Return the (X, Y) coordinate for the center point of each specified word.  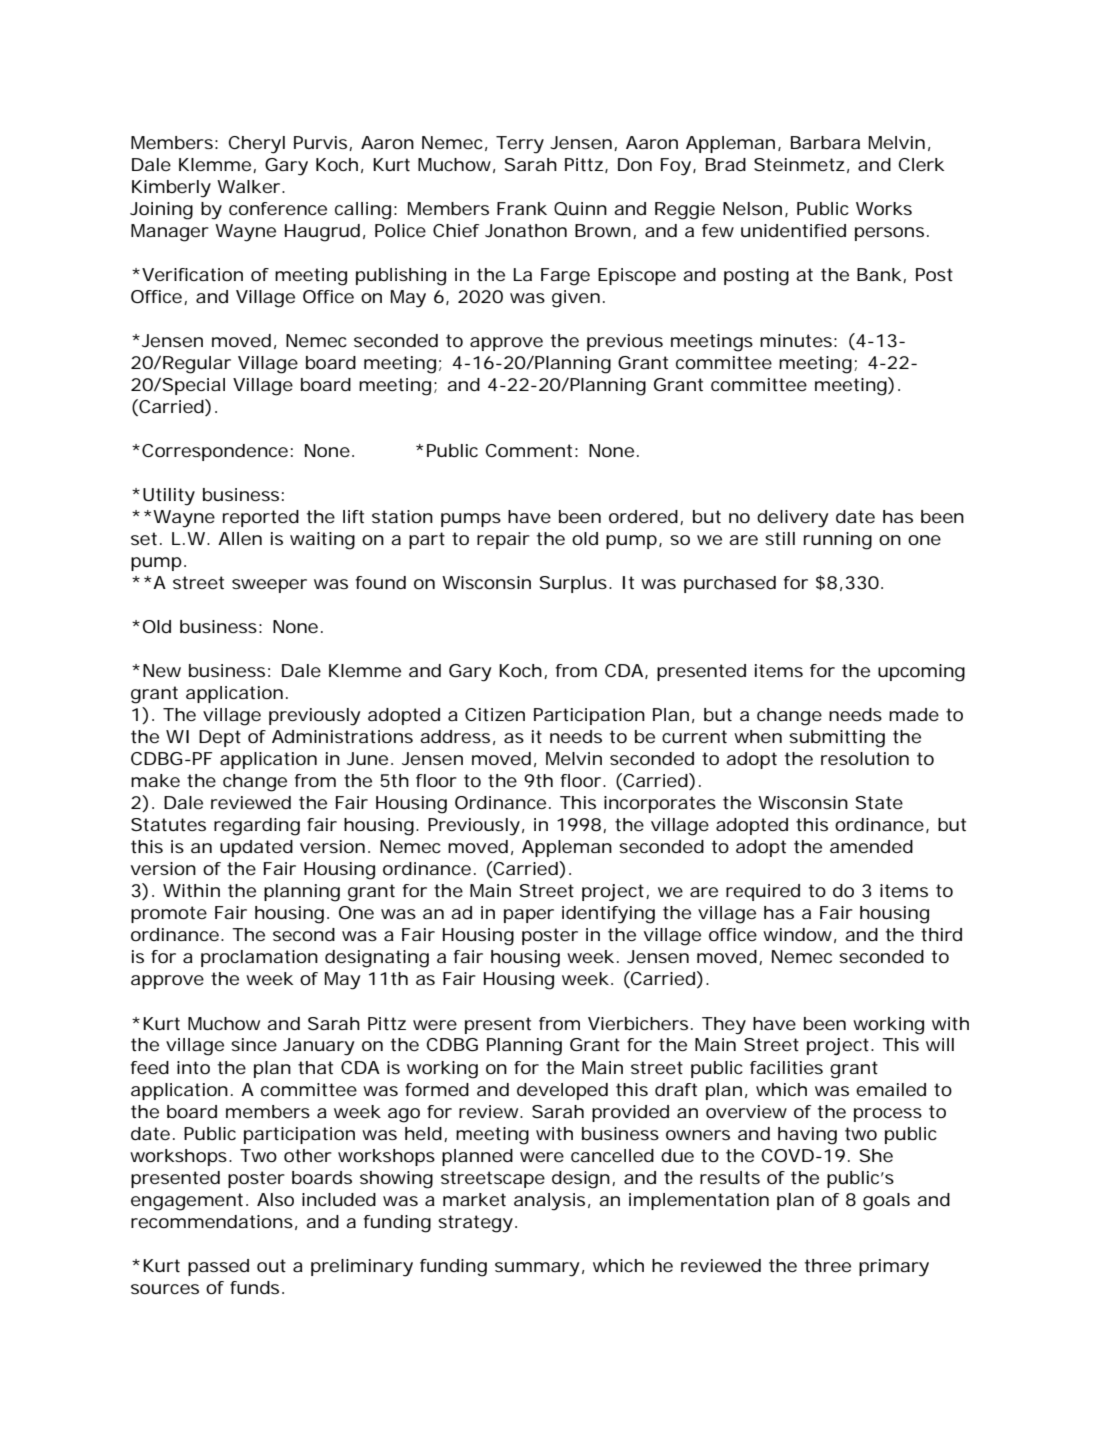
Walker (250, 186)
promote (169, 914)
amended (871, 846)
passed (218, 1267)
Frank (522, 208)
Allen (240, 538)
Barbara (825, 142)
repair (503, 540)
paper (529, 916)
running (838, 541)
